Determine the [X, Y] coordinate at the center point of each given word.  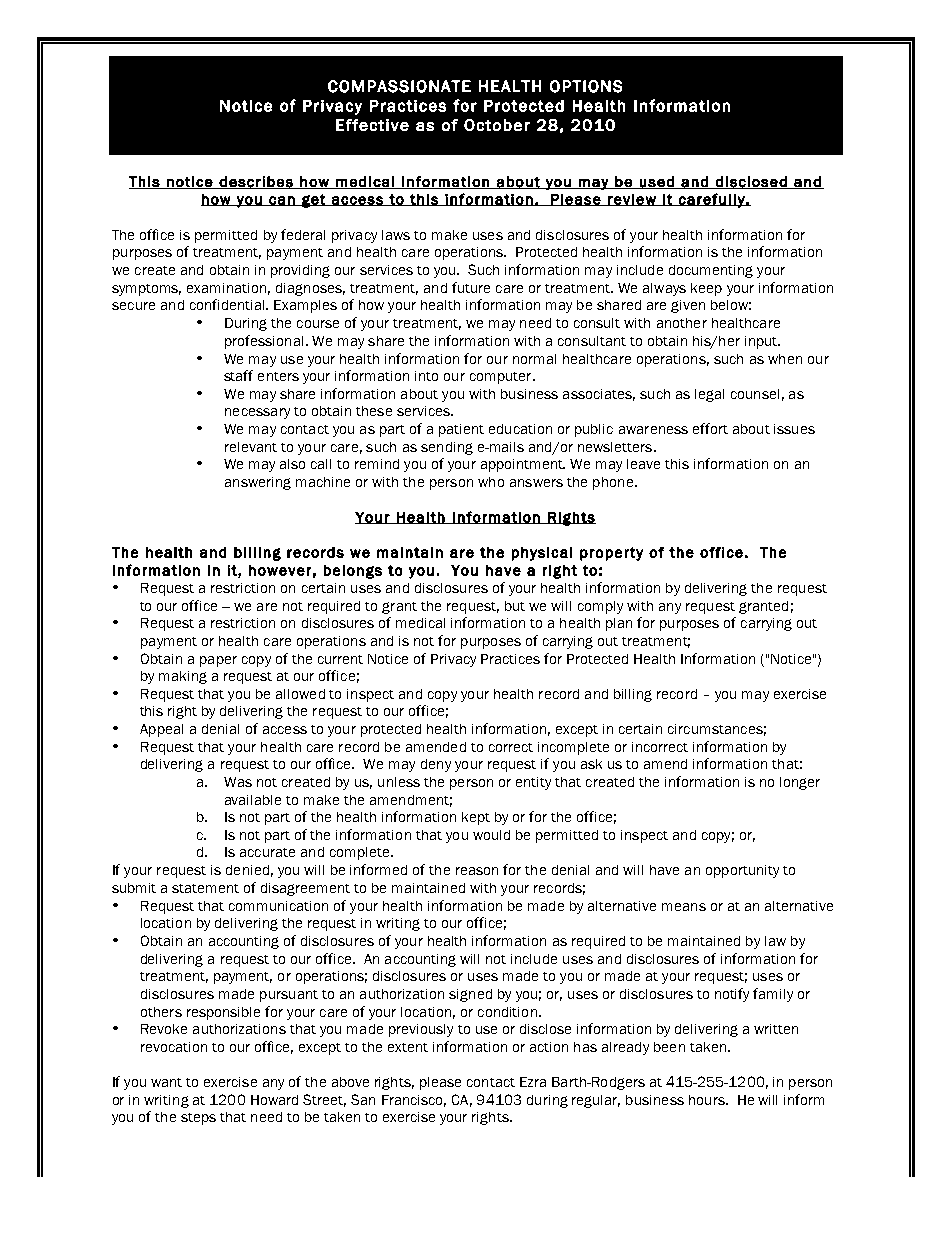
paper [218, 661]
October [497, 125]
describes [256, 182]
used [657, 182]
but [515, 606]
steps [198, 1119]
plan [619, 624]
